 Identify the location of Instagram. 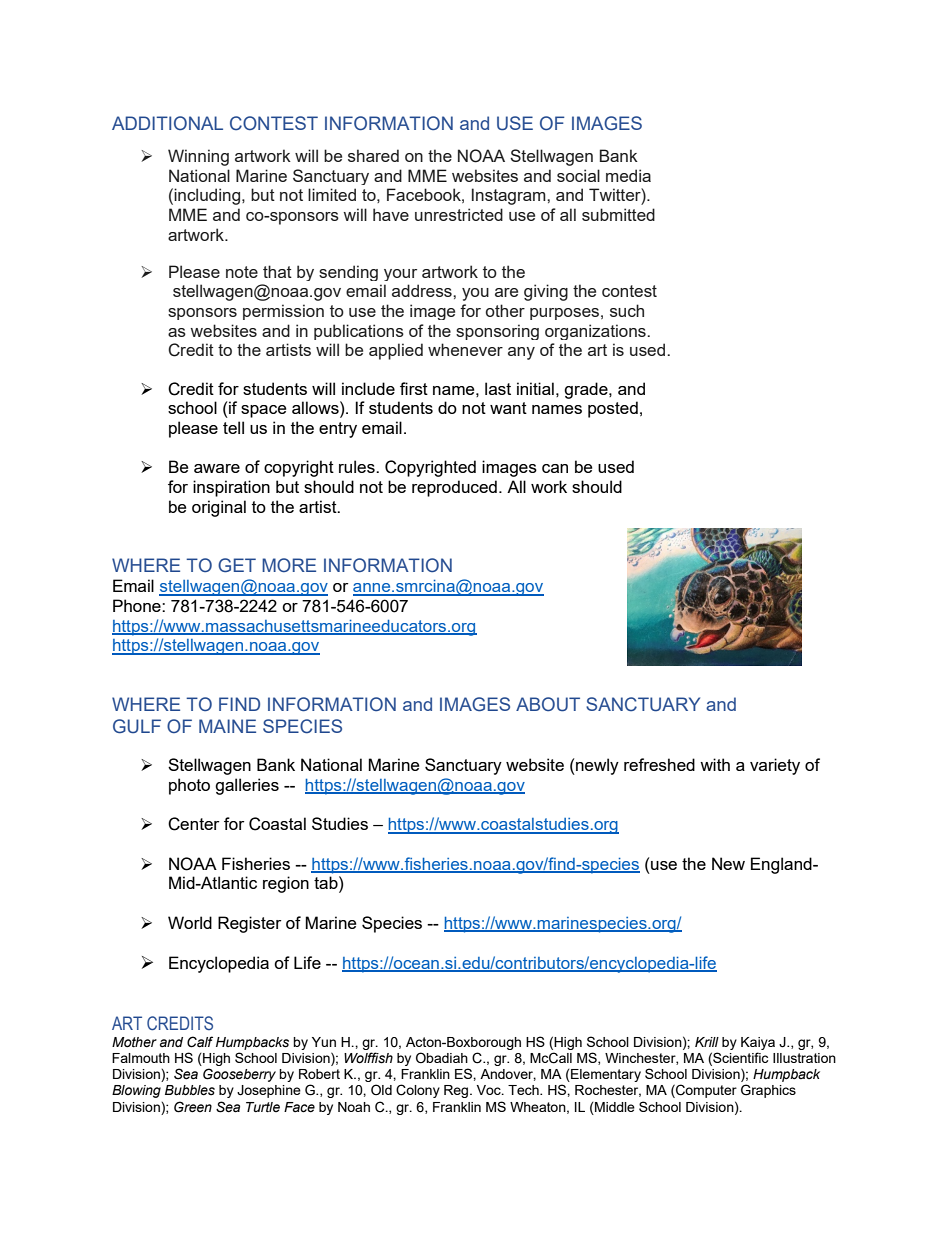
(510, 196).
